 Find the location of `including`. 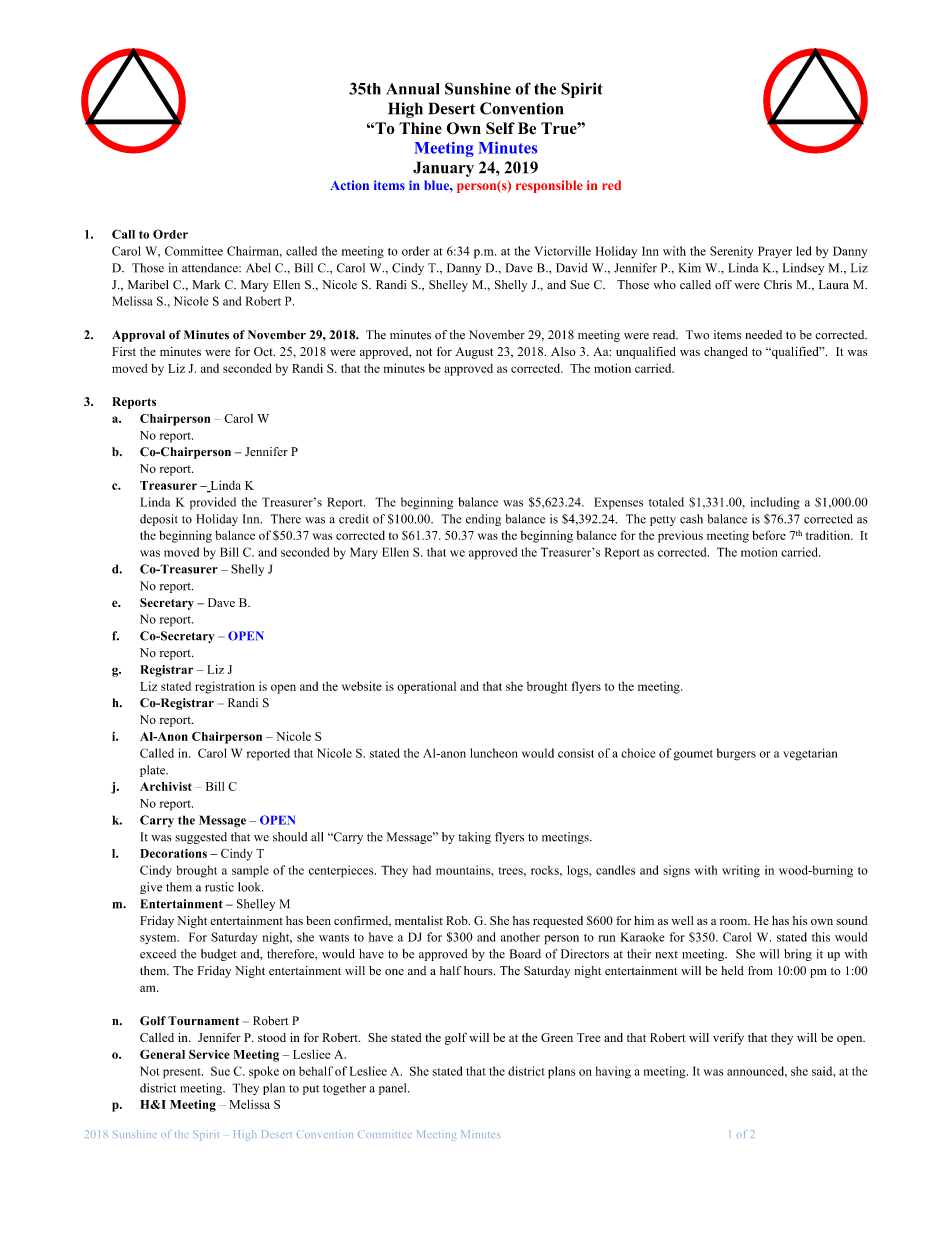

including is located at coordinates (775, 503).
